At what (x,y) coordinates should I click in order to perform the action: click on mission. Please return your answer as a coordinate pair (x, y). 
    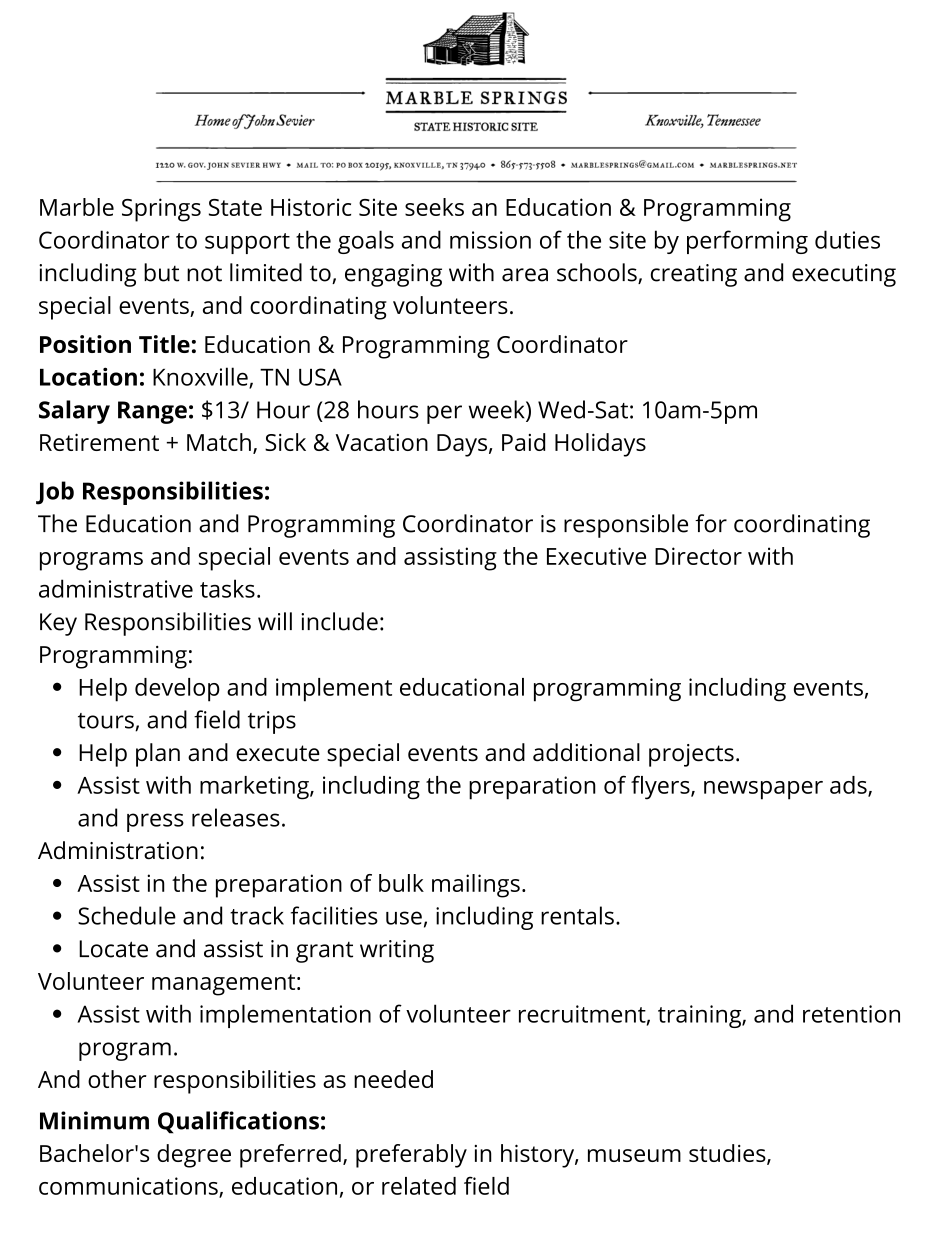
    Looking at the image, I should click on (490, 240).
